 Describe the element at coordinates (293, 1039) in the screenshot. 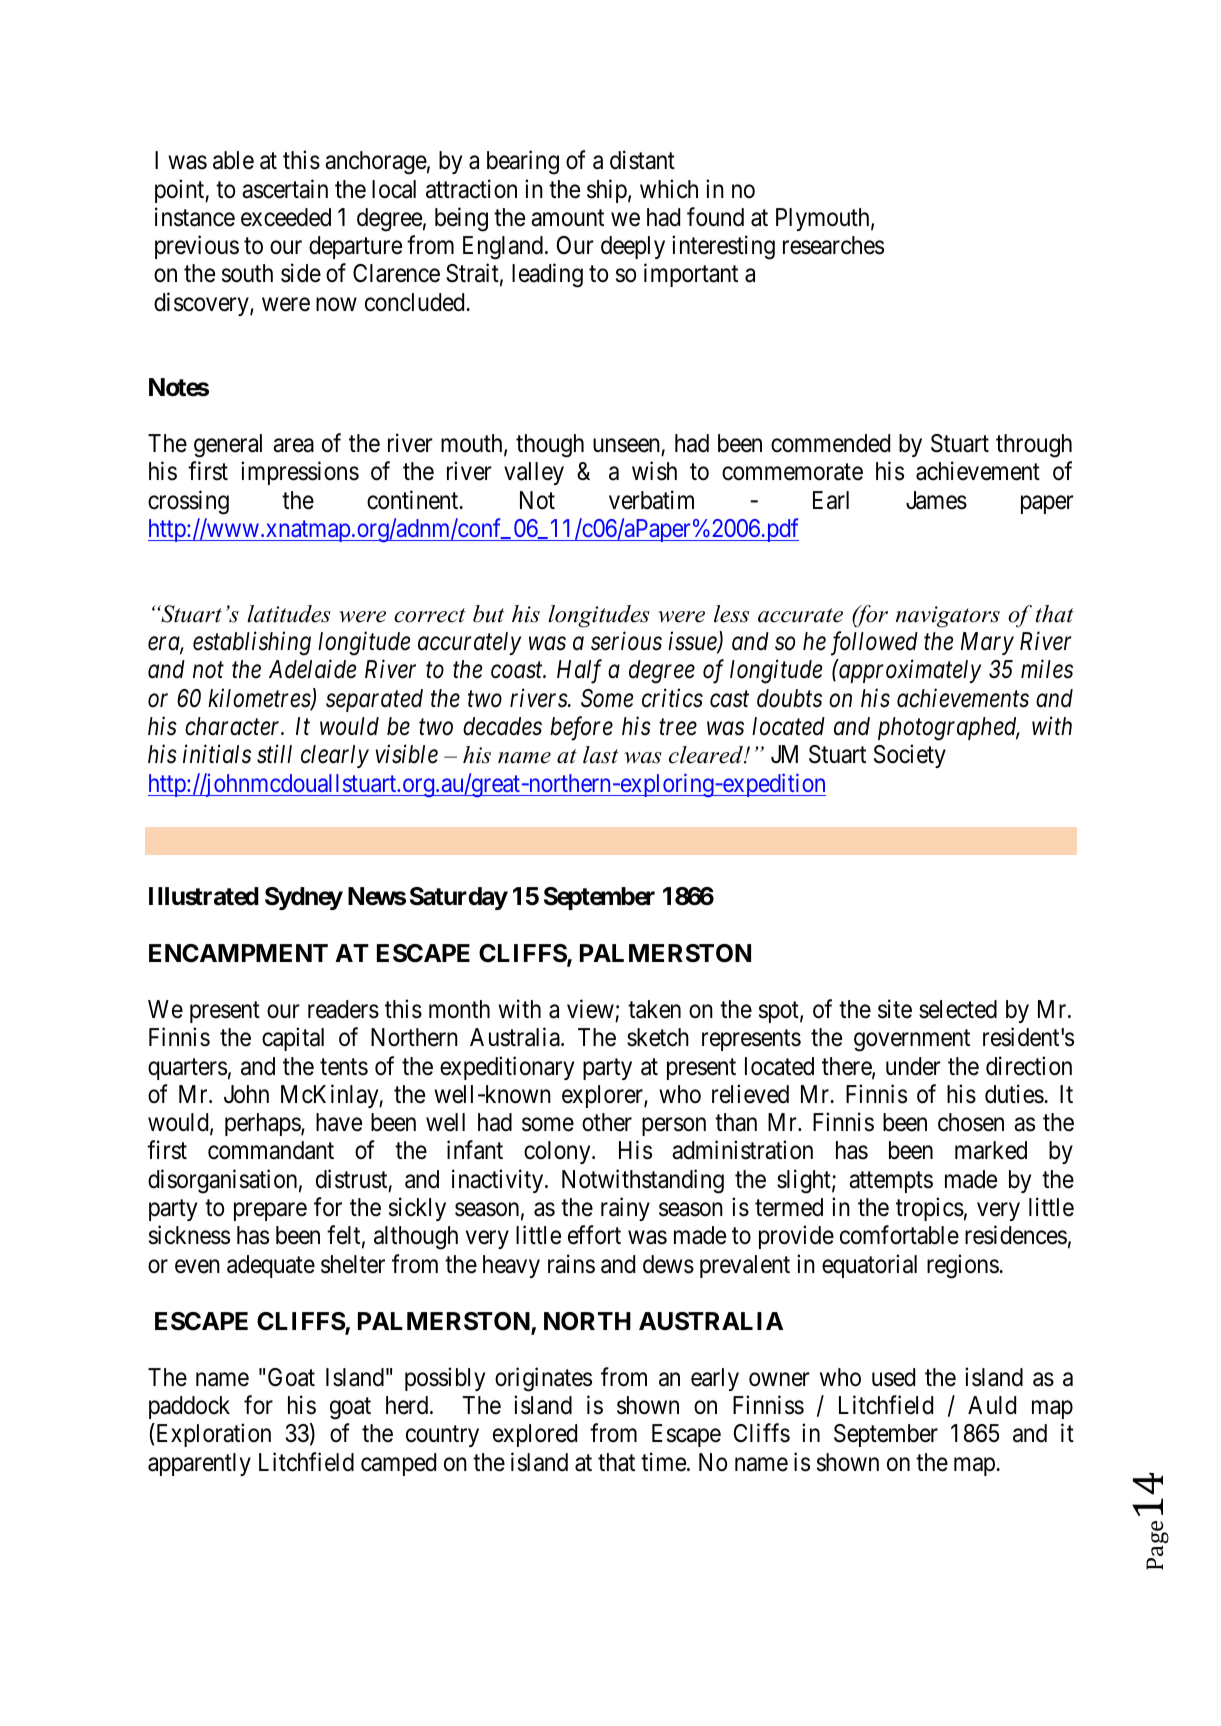

I see `capital` at that location.
